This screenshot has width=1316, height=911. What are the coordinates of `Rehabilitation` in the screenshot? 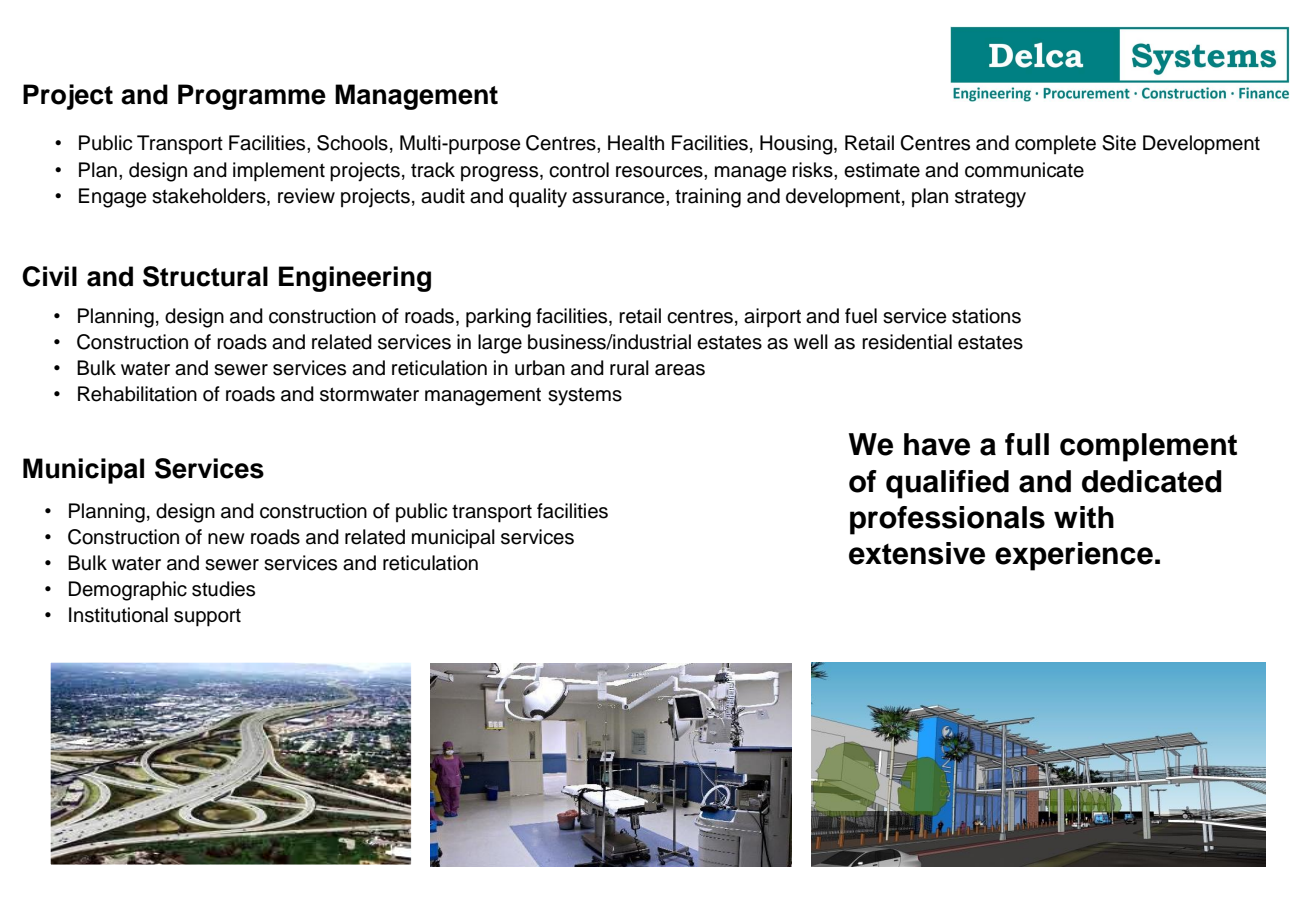 It's located at (137, 394).
